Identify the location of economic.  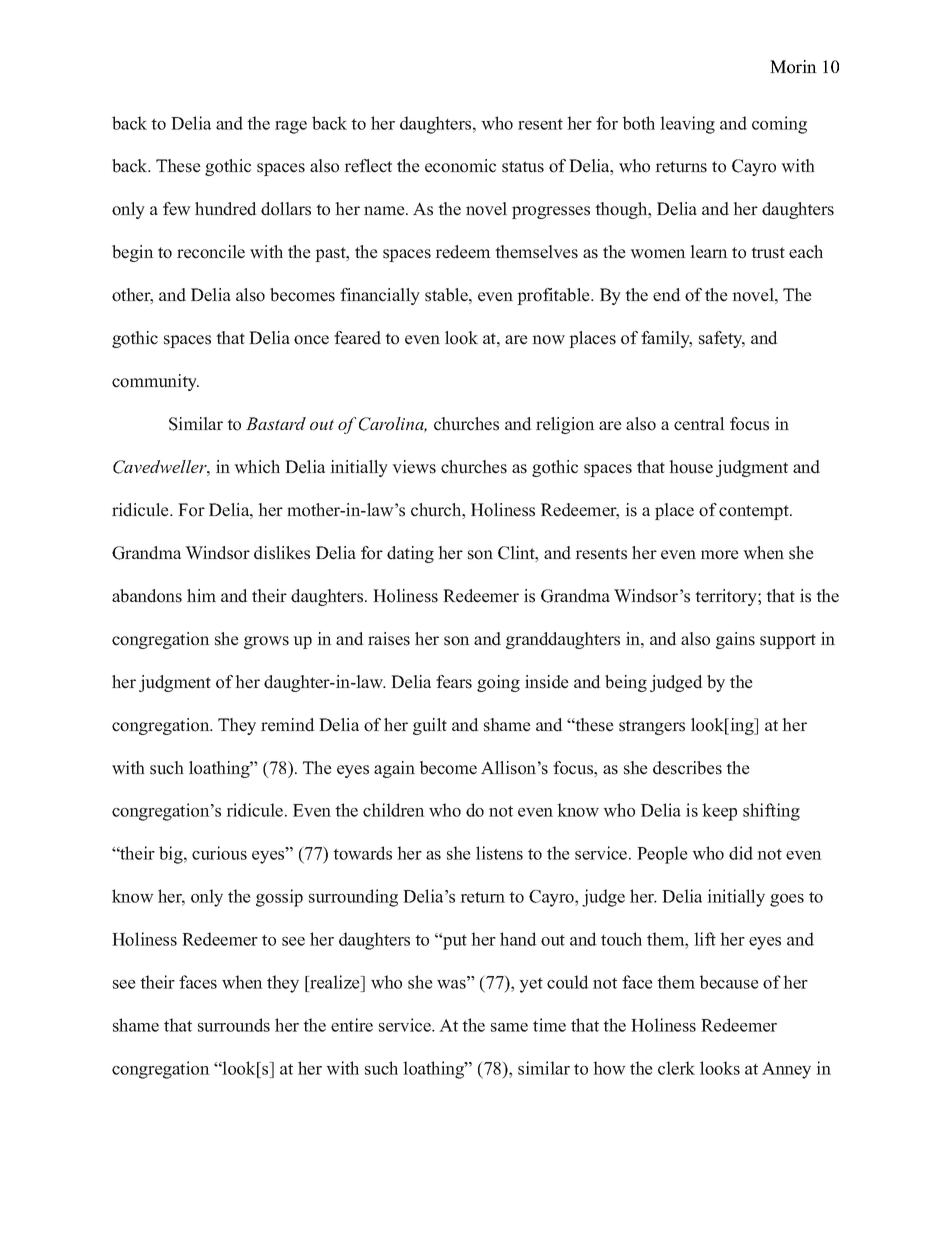
(460, 166).
